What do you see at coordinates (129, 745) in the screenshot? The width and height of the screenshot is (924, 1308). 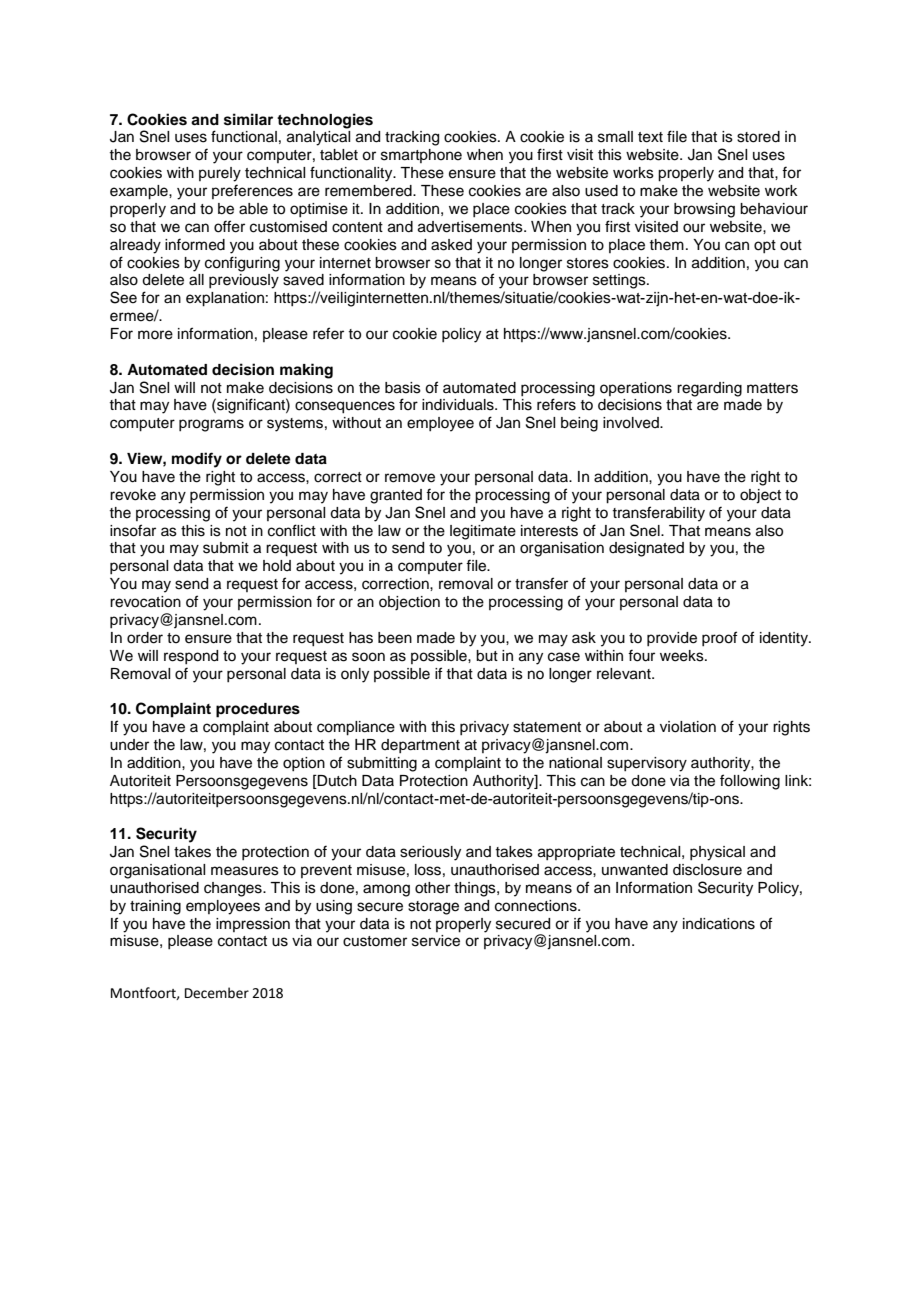 I see `under` at bounding box center [129, 745].
